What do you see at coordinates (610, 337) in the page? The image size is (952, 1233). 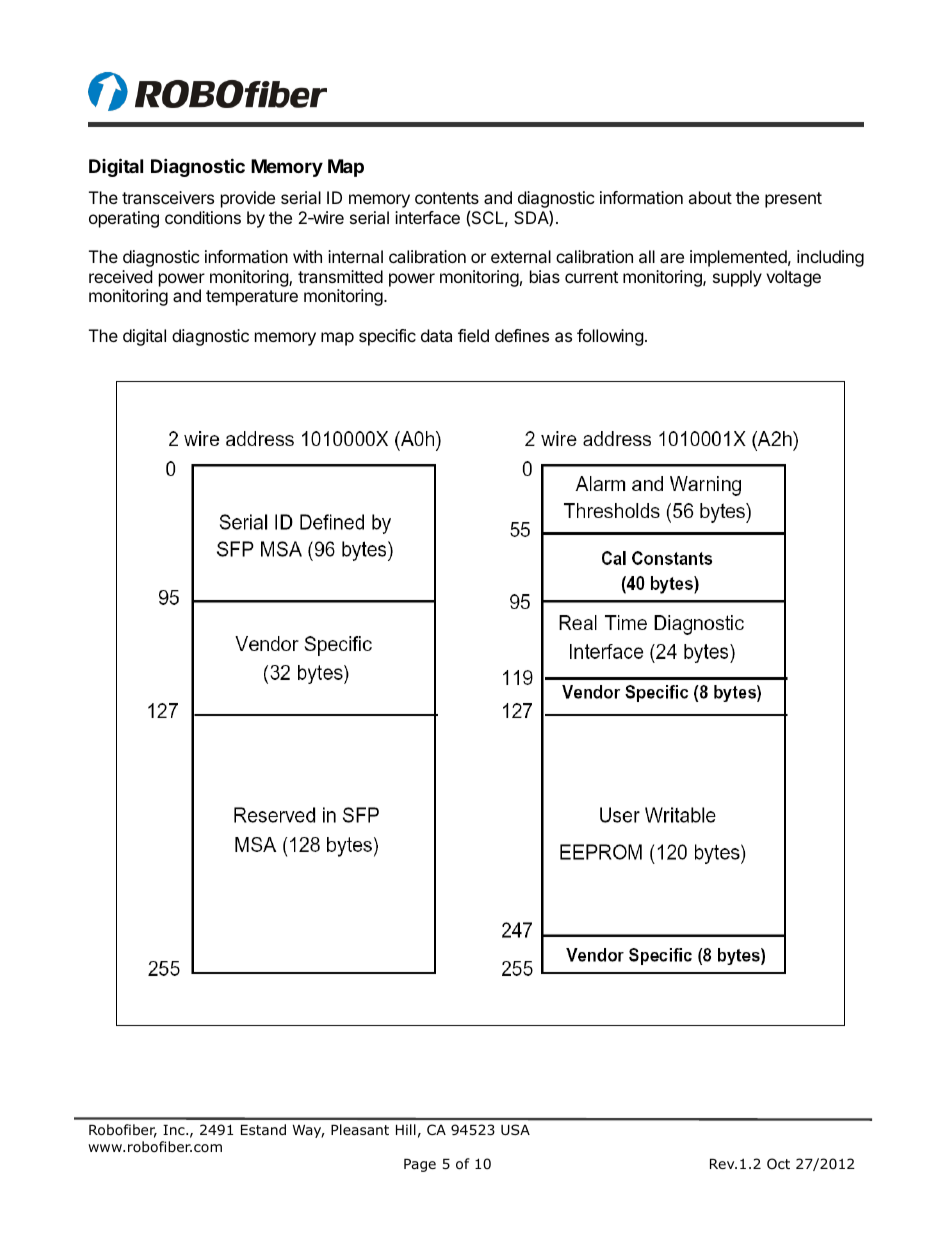 I see `following` at bounding box center [610, 337].
